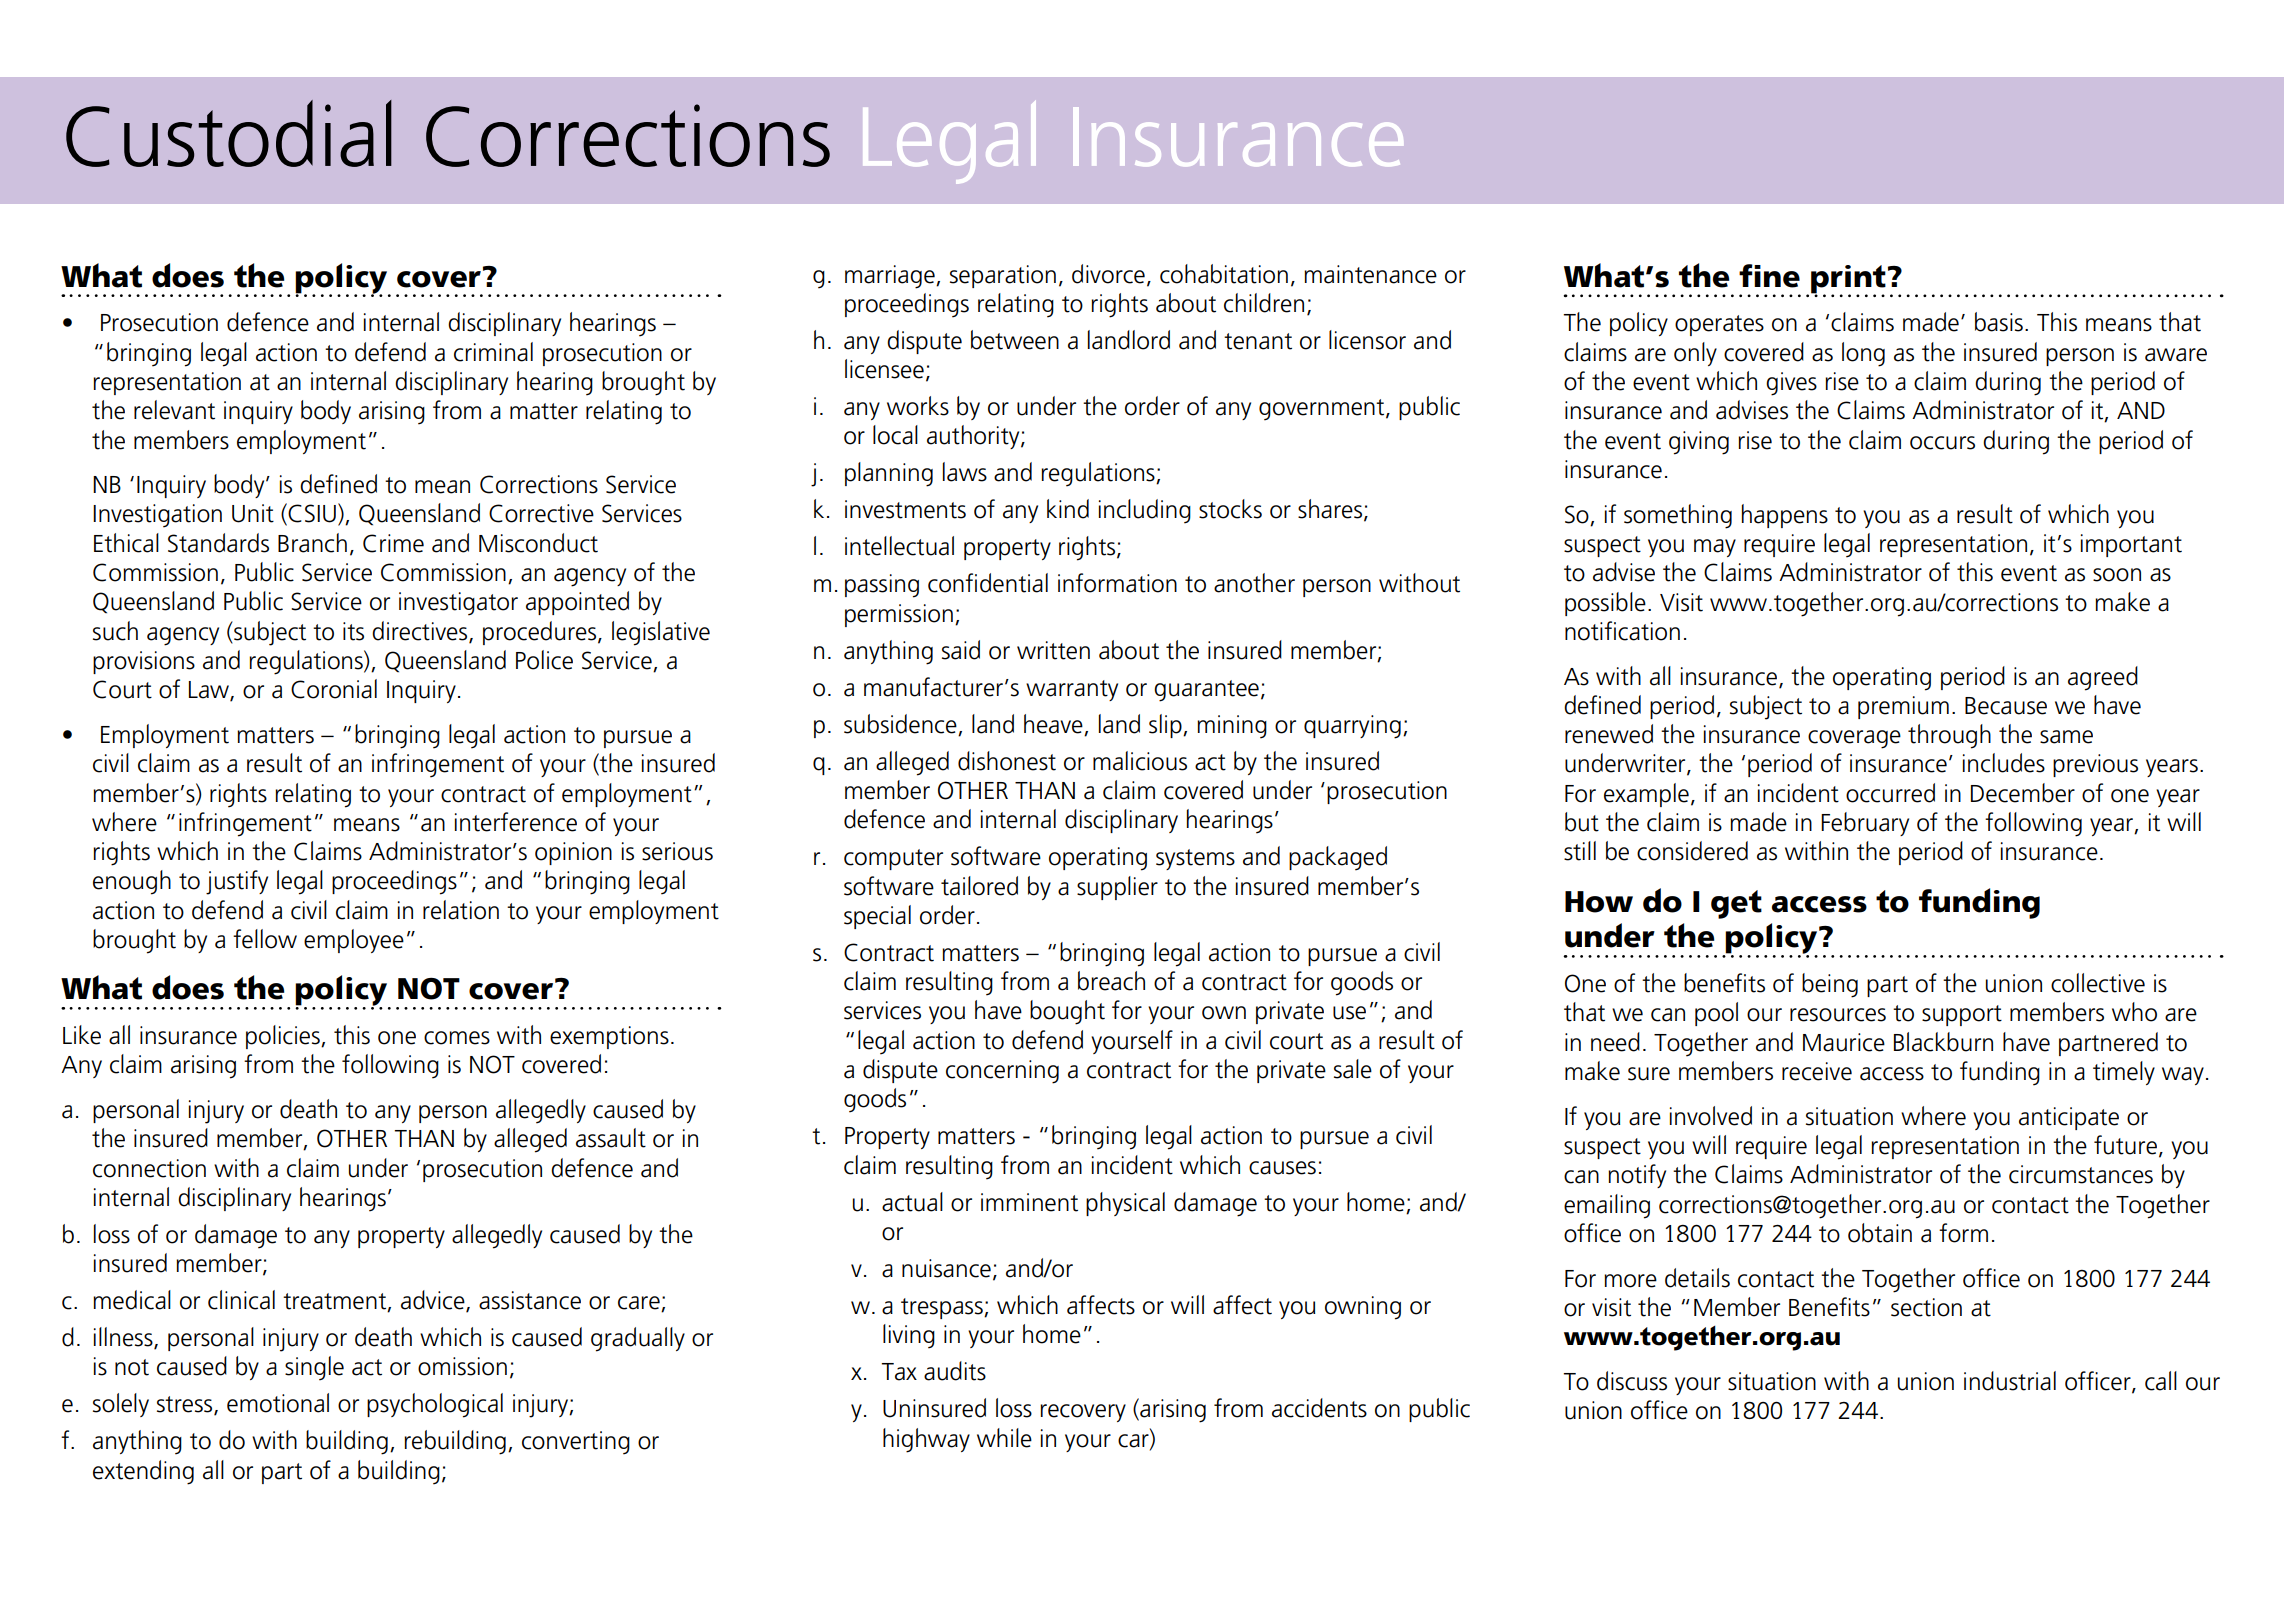  Describe the element at coordinates (1140, 761) in the image. I see `malicious` at that location.
